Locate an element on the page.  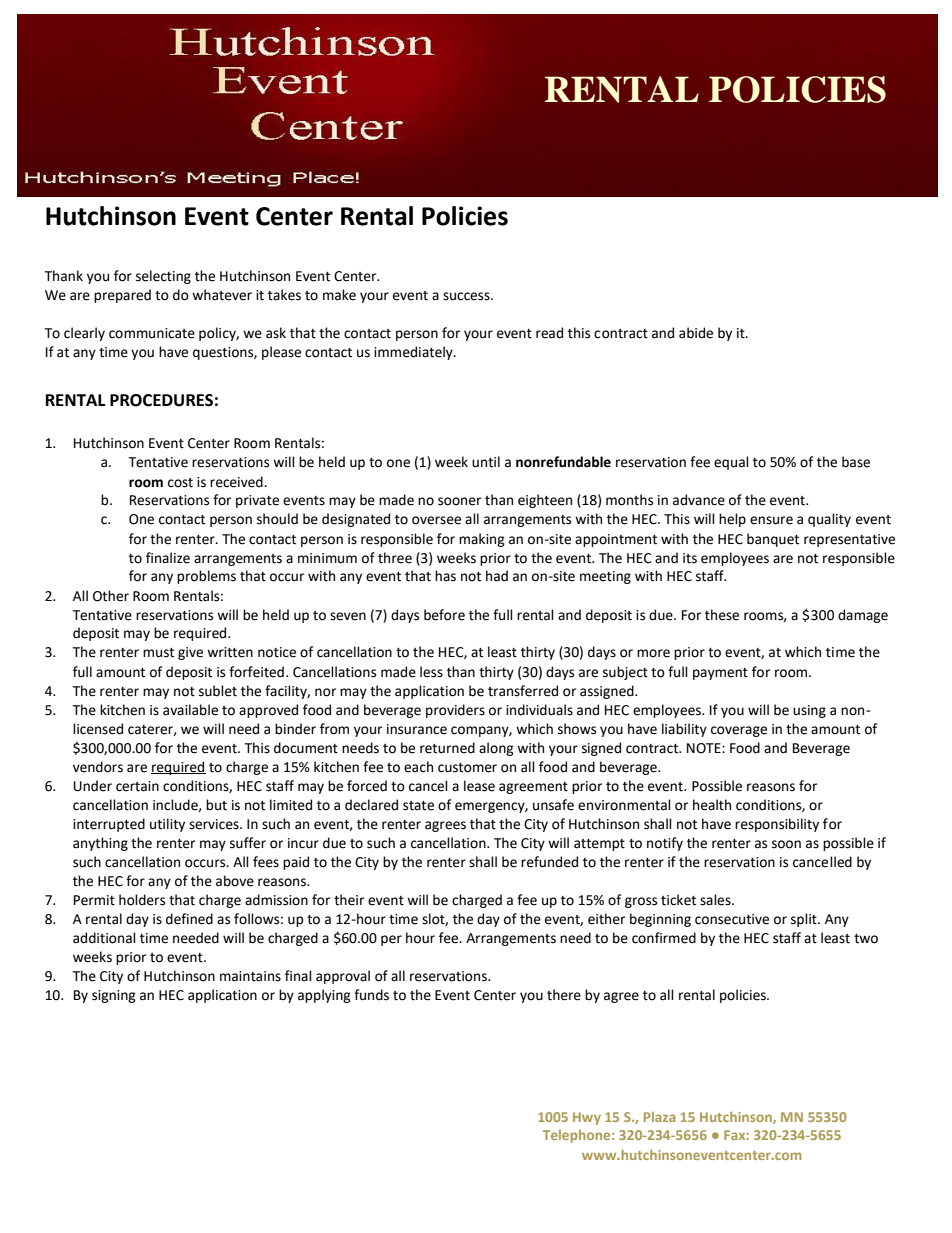
equal is located at coordinates (731, 463).
